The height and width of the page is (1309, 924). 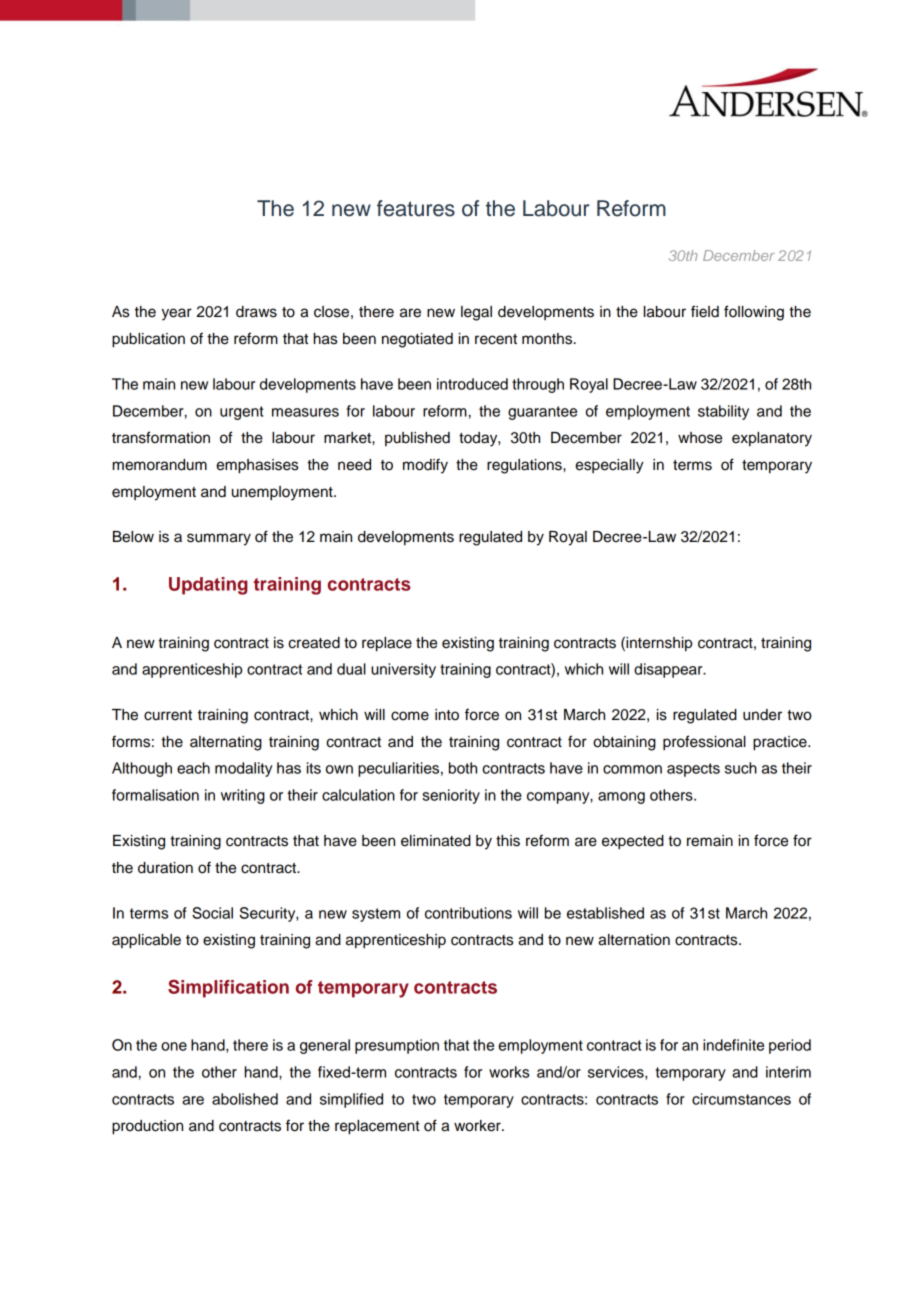 I want to click on field, so click(x=705, y=311).
